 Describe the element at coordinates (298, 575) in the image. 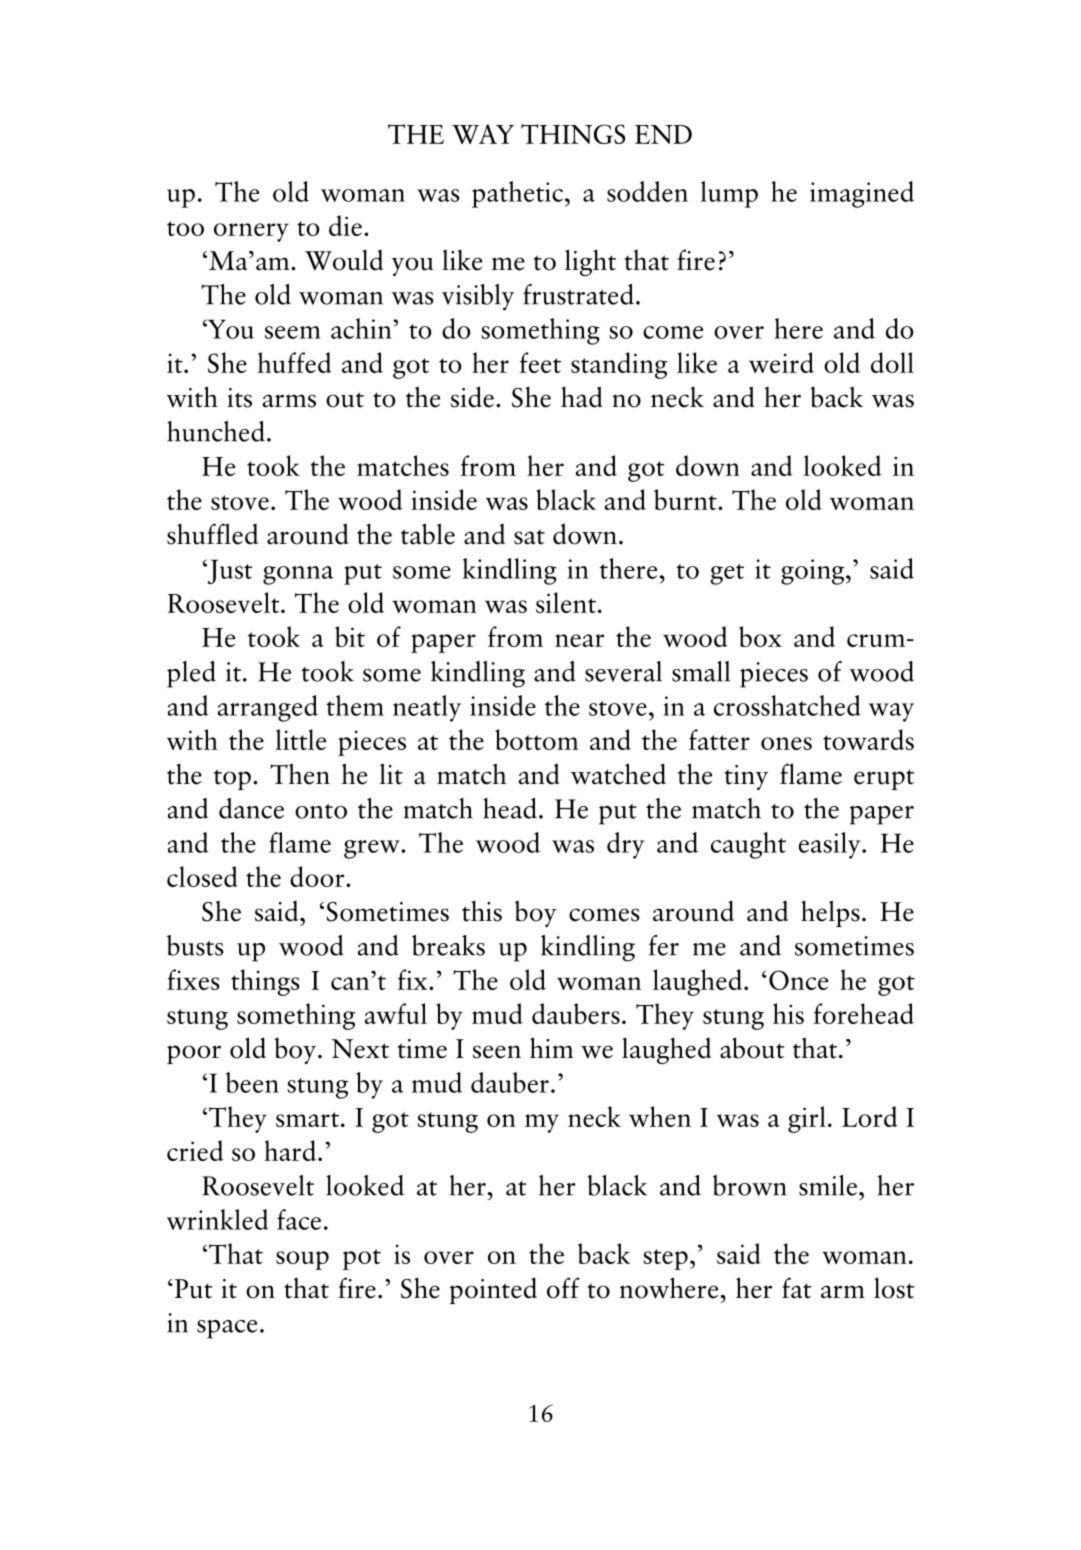

I see `gonna` at that location.
